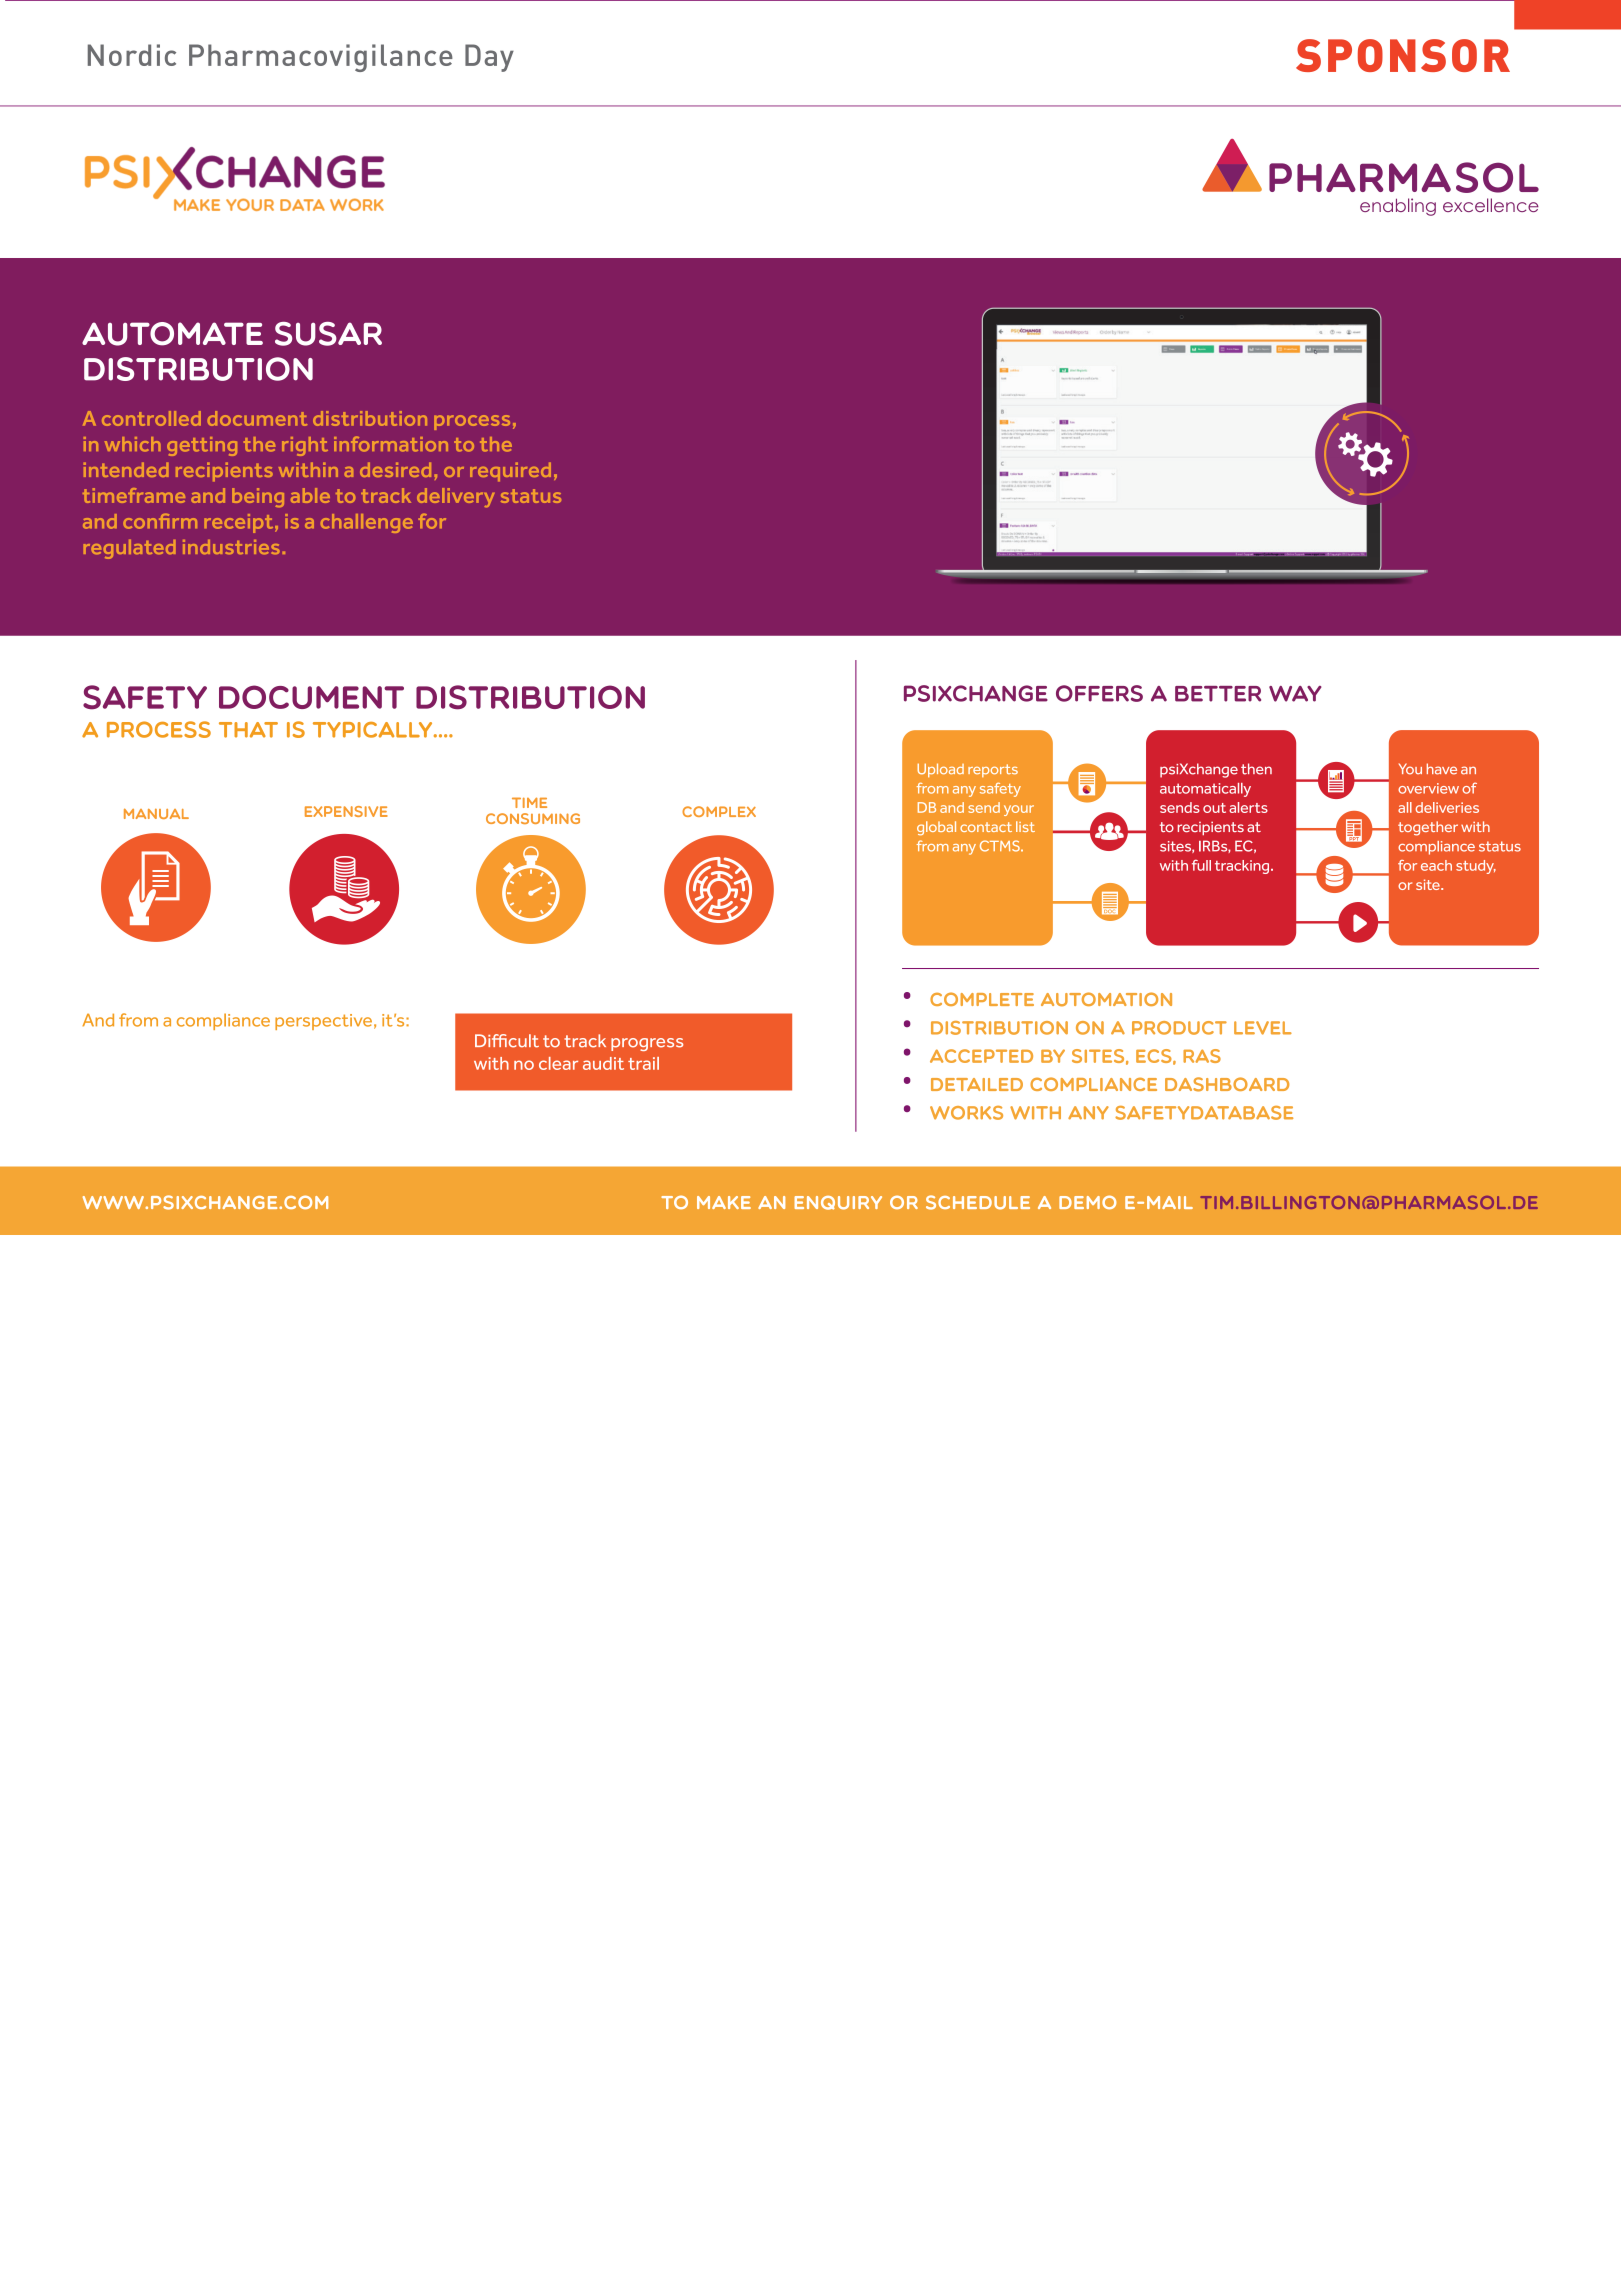 The width and height of the screenshot is (1621, 2293). I want to click on Complex, so click(719, 811).
